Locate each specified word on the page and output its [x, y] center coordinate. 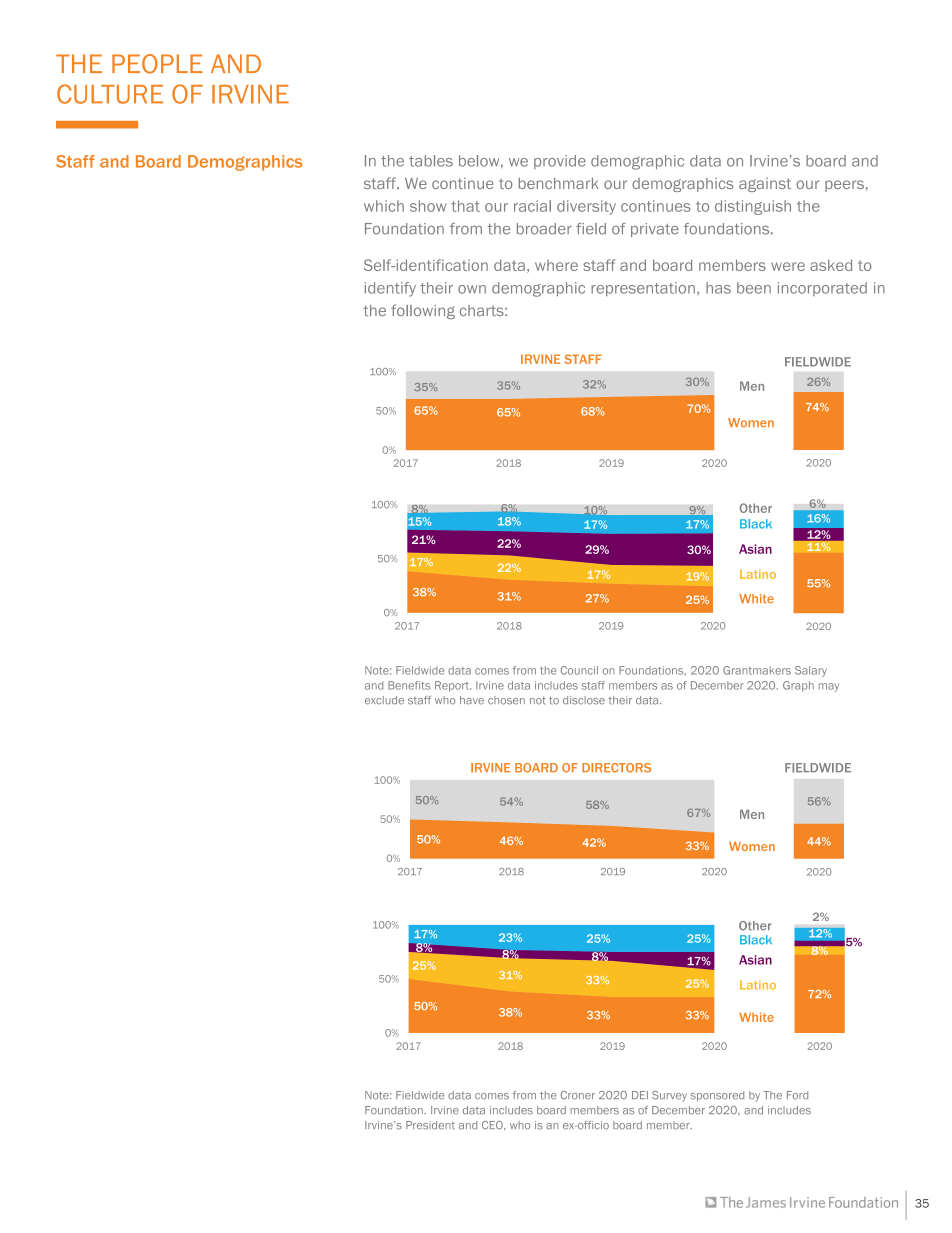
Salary [811, 671]
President [430, 1125]
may [829, 687]
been [754, 288]
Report [453, 686]
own [472, 289]
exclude [384, 700]
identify [390, 289]
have [472, 700]
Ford [797, 1095]
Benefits [409, 685]
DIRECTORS [616, 768]
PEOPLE [157, 64]
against [765, 185]
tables [431, 161]
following [423, 311]
